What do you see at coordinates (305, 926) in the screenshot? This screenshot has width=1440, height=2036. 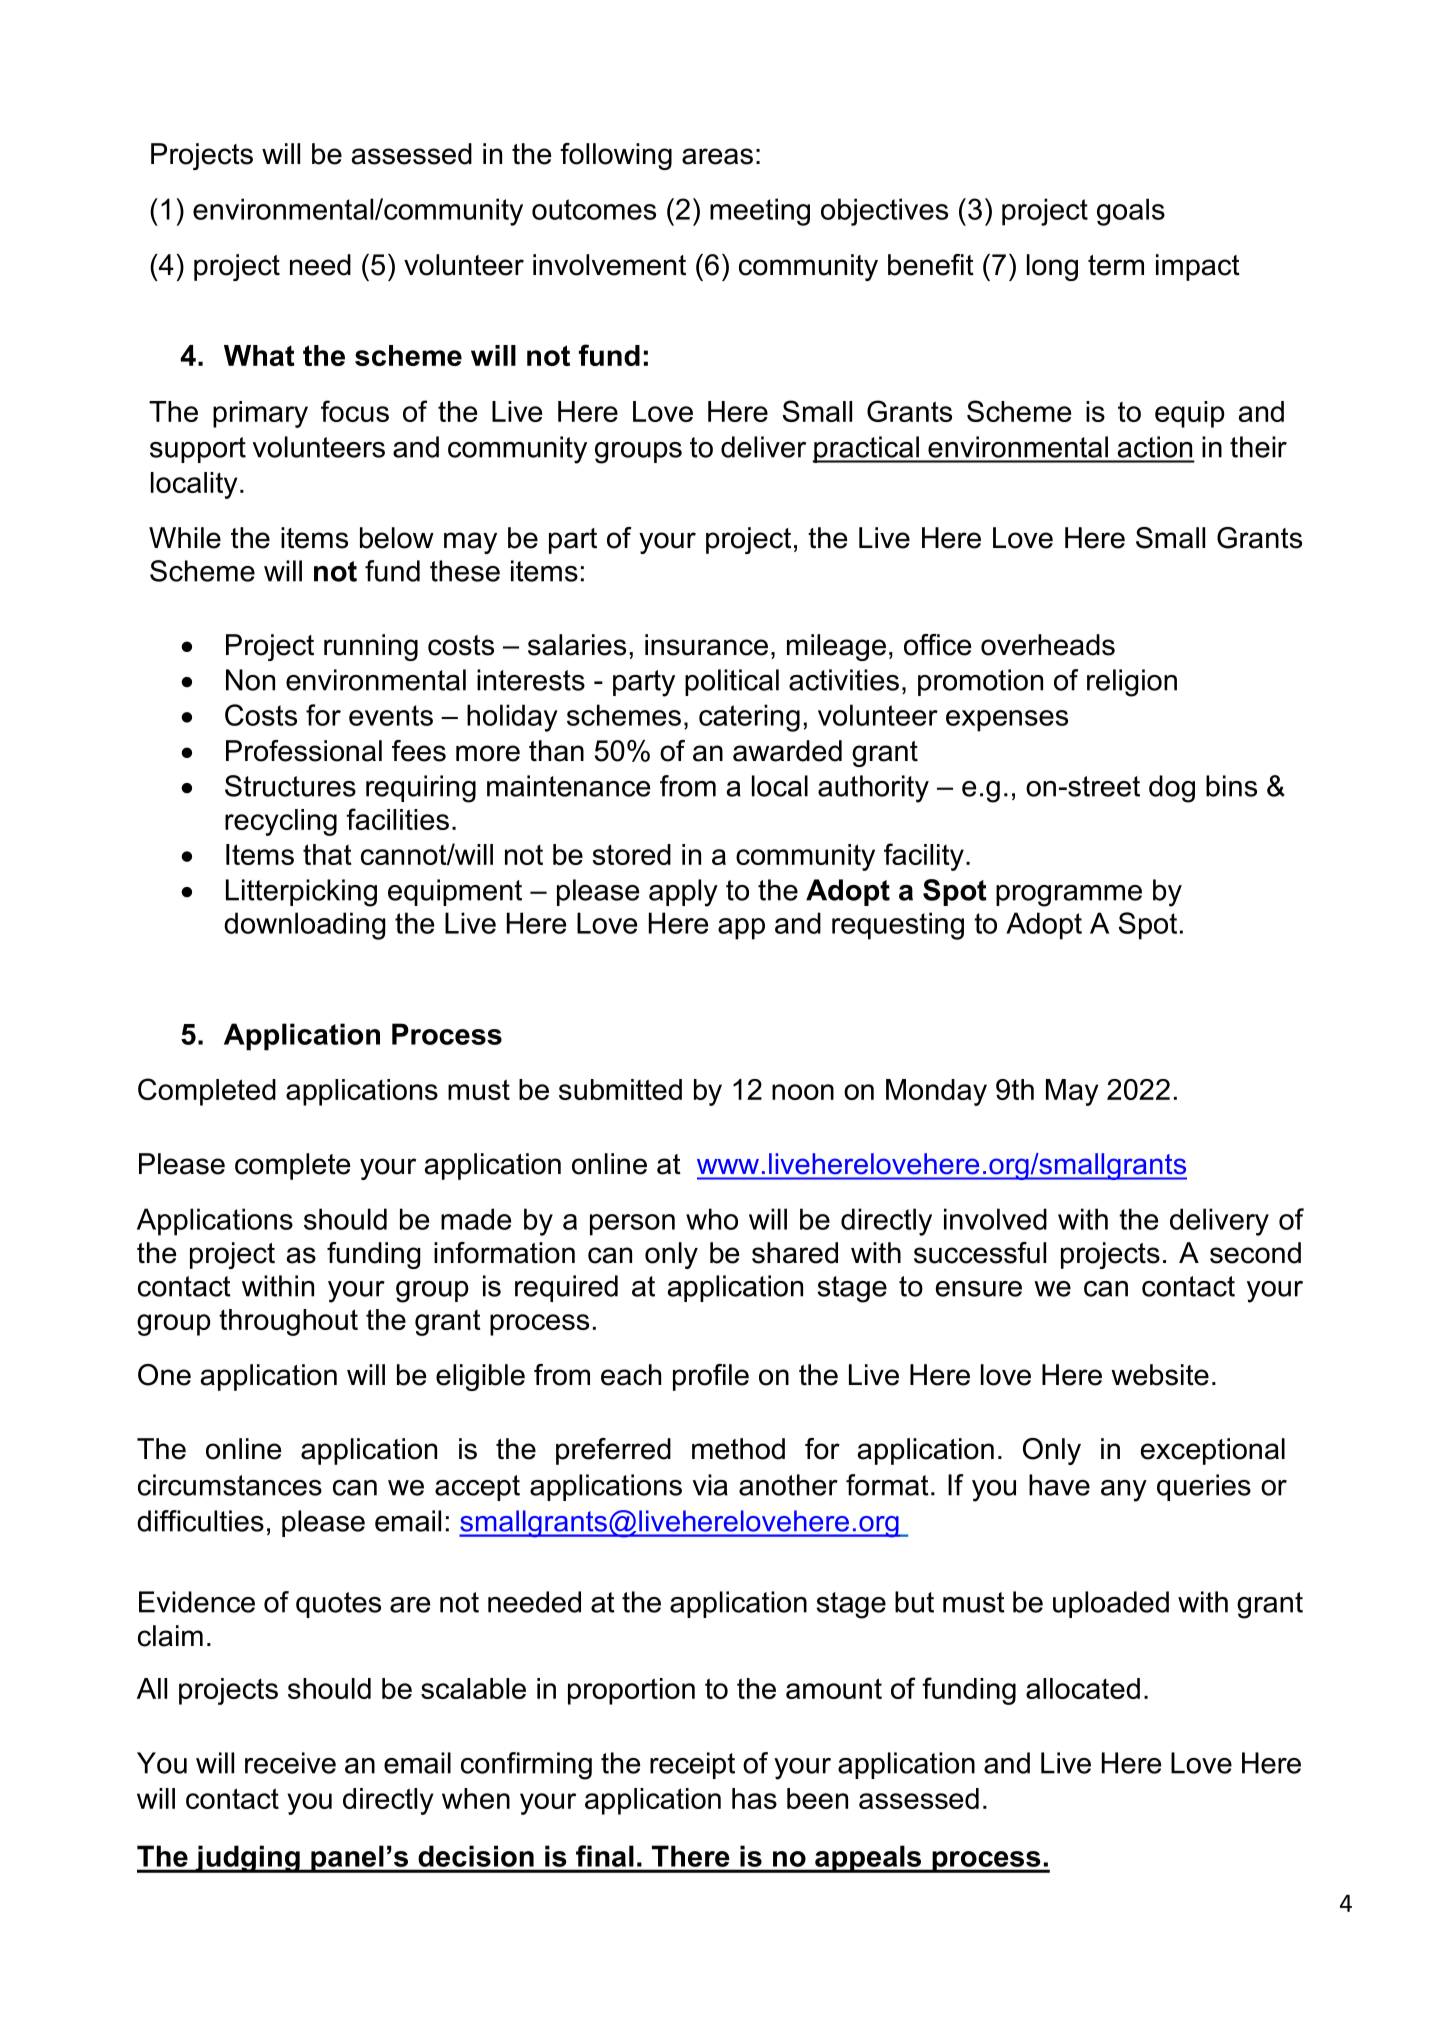 I see `downloading` at bounding box center [305, 926].
